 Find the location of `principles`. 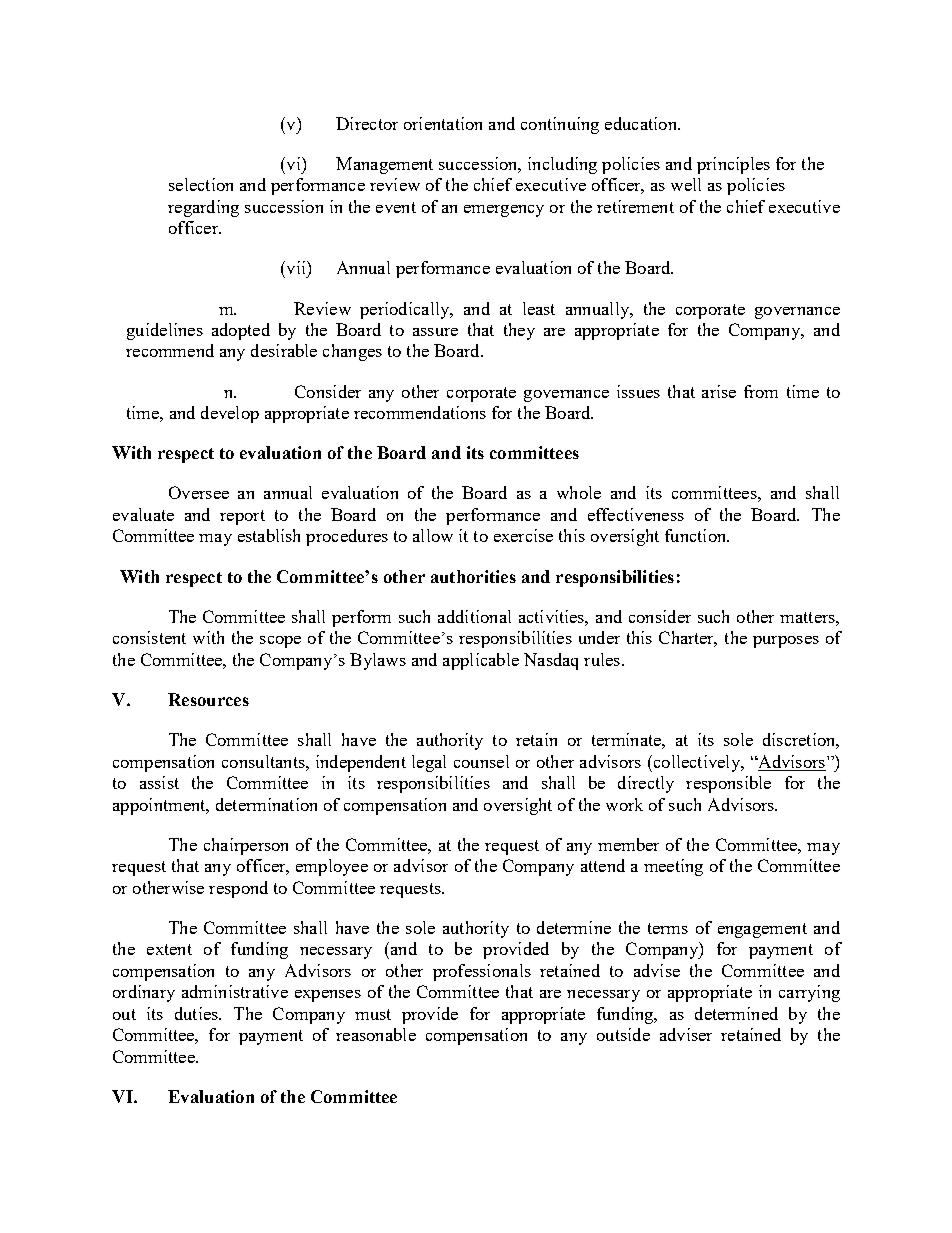

principles is located at coordinates (733, 165).
